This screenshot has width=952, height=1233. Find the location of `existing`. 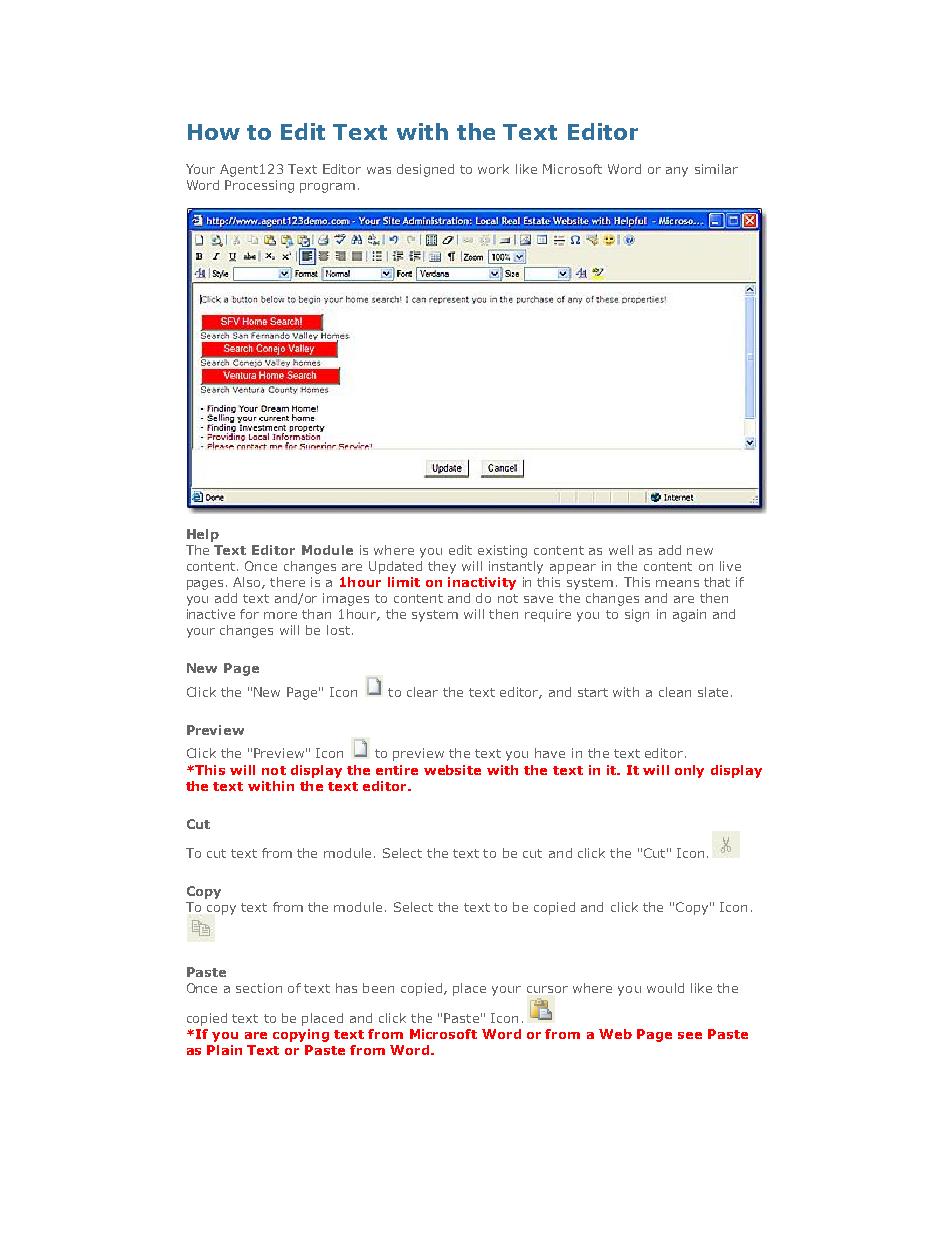

existing is located at coordinates (502, 551).
